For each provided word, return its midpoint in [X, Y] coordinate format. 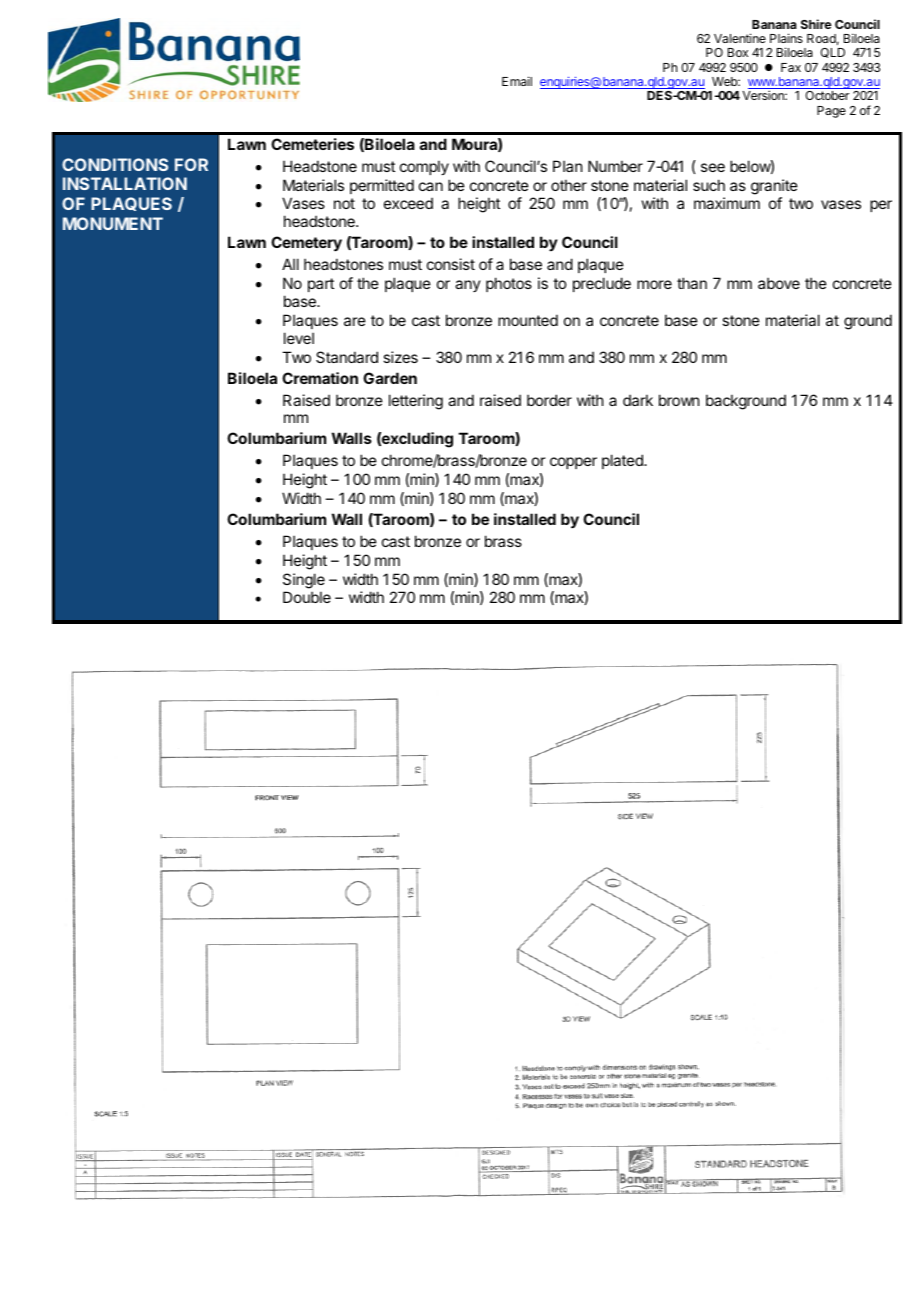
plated [623, 461]
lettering [416, 402]
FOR [191, 164]
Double [307, 597]
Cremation [320, 378]
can [431, 186]
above [779, 283]
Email [517, 81]
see [713, 167]
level [299, 338]
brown [679, 400]
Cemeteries [312, 144]
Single [304, 582]
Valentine [740, 38]
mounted [528, 320]
